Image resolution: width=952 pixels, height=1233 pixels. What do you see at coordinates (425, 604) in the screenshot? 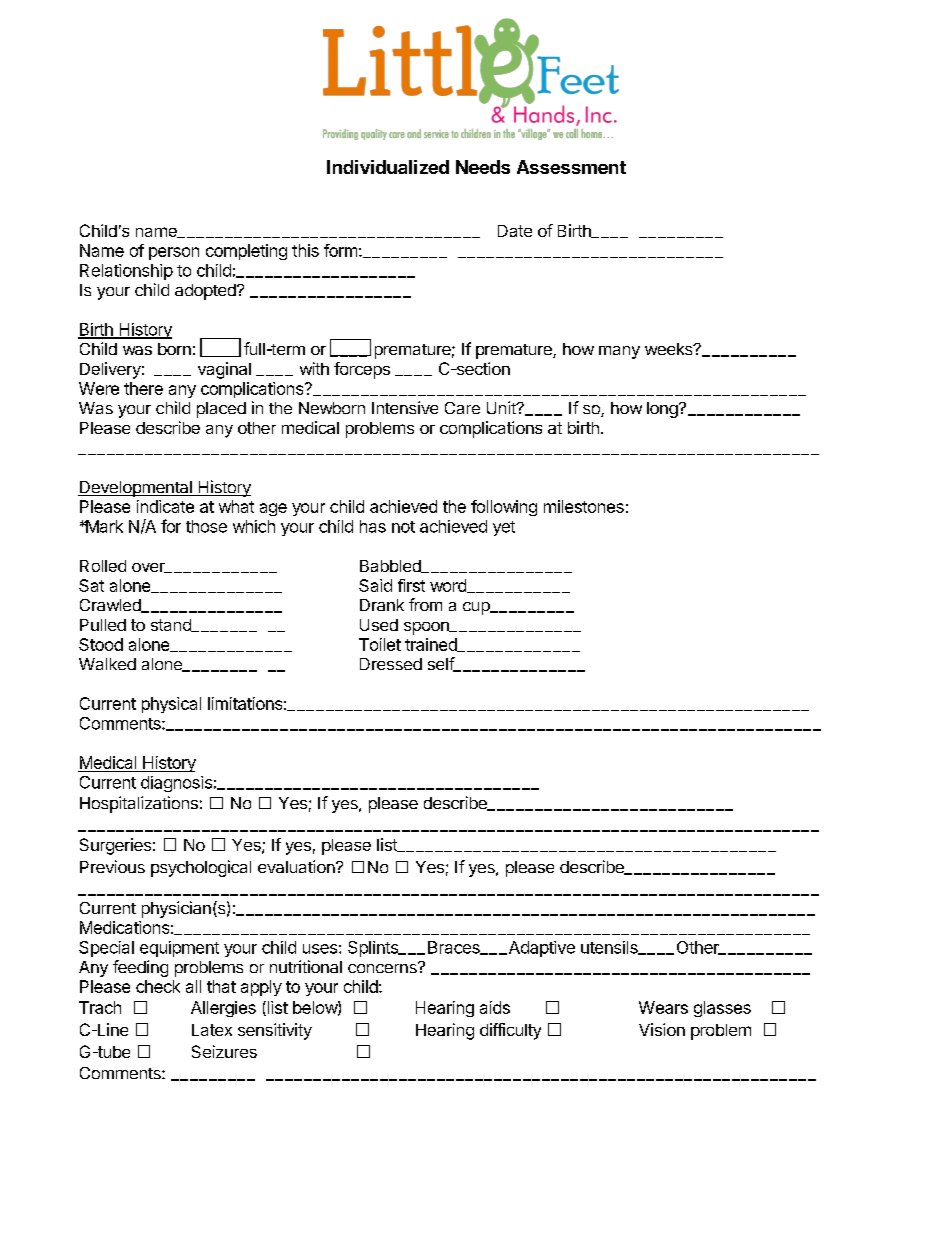
I see `from` at bounding box center [425, 604].
